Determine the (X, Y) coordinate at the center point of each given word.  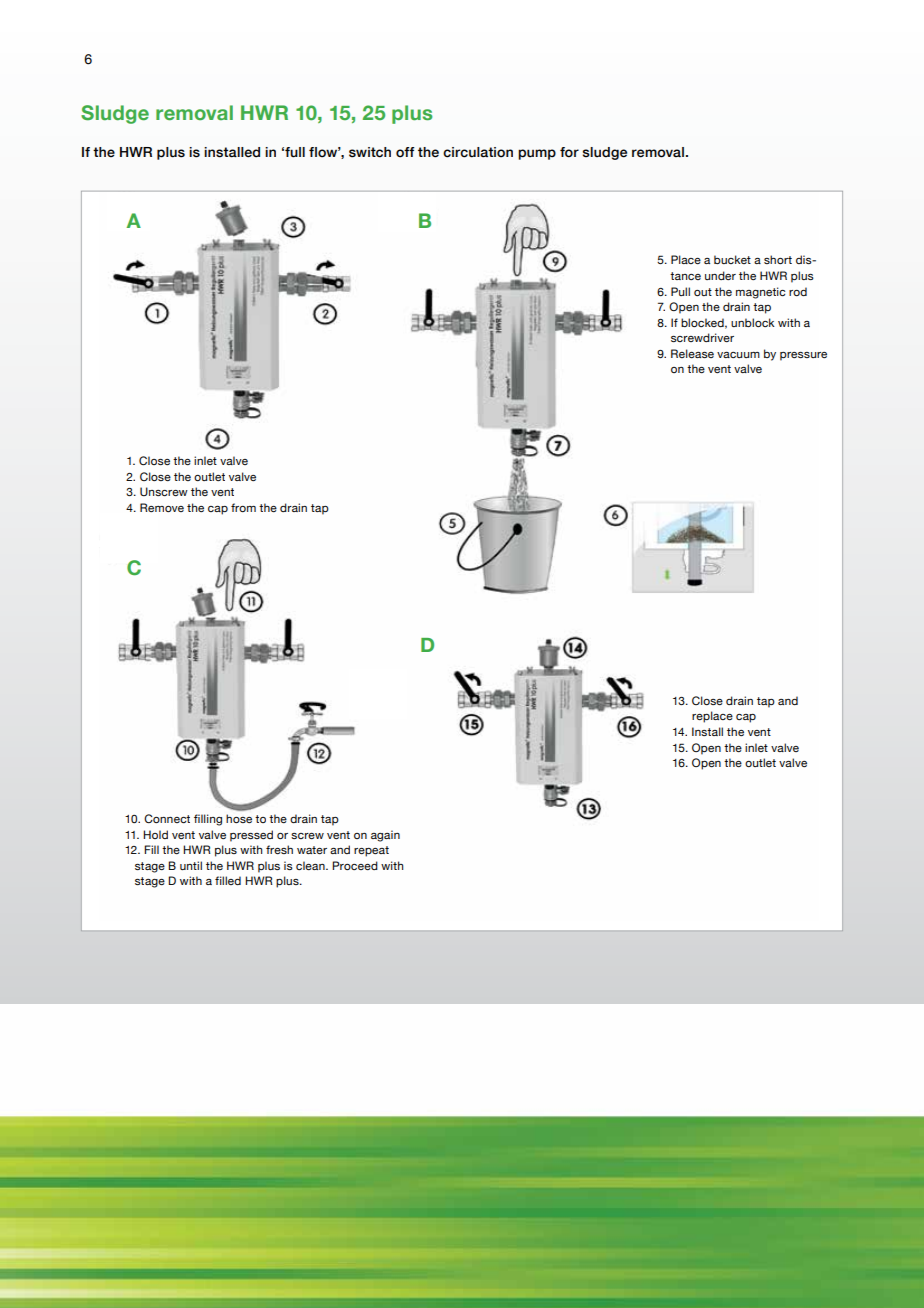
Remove (162, 507)
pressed (251, 836)
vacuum (738, 355)
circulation (478, 152)
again (385, 836)
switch (370, 152)
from (243, 507)
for (569, 152)
